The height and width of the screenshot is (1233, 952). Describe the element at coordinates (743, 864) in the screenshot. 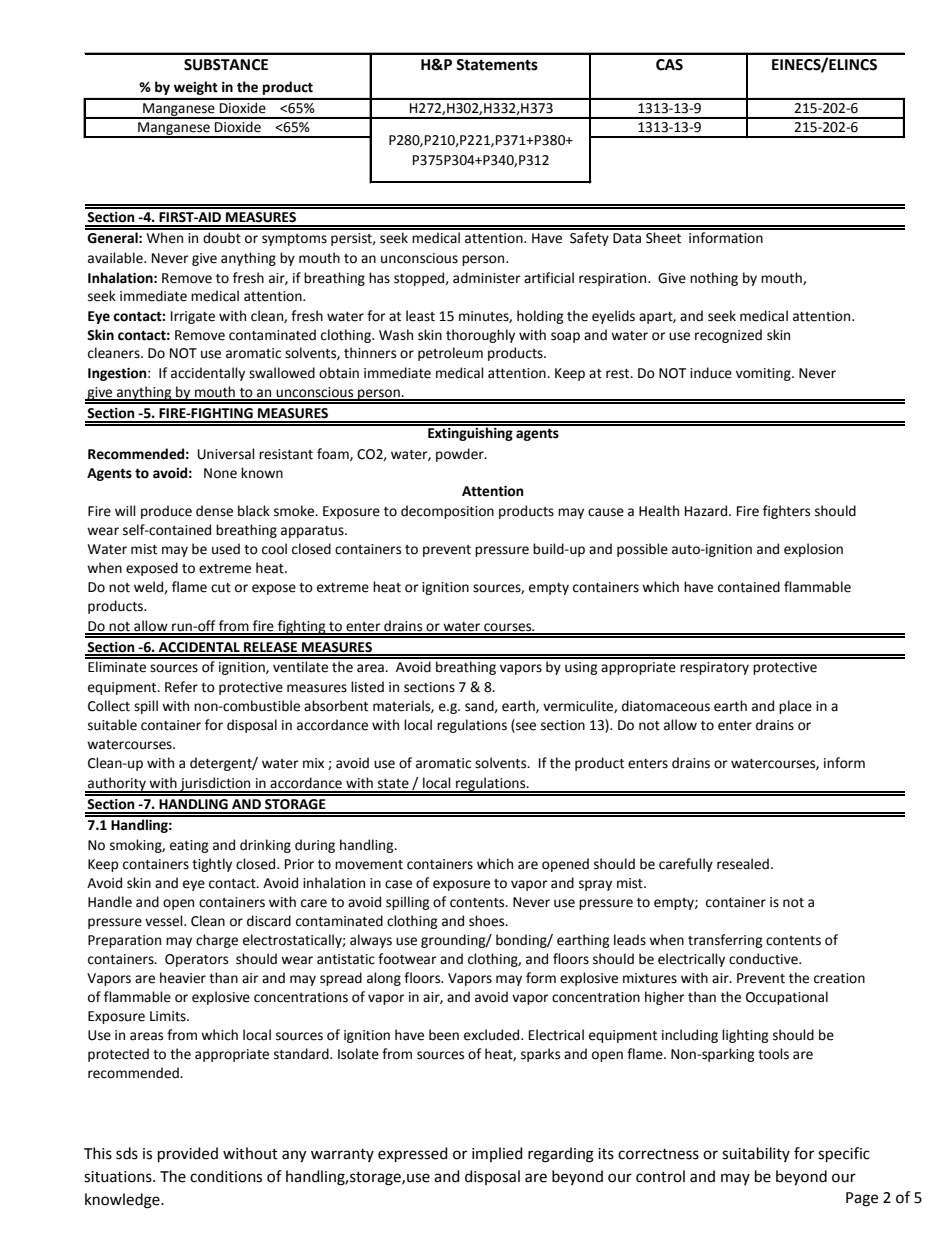

I see `resealed` at that location.
